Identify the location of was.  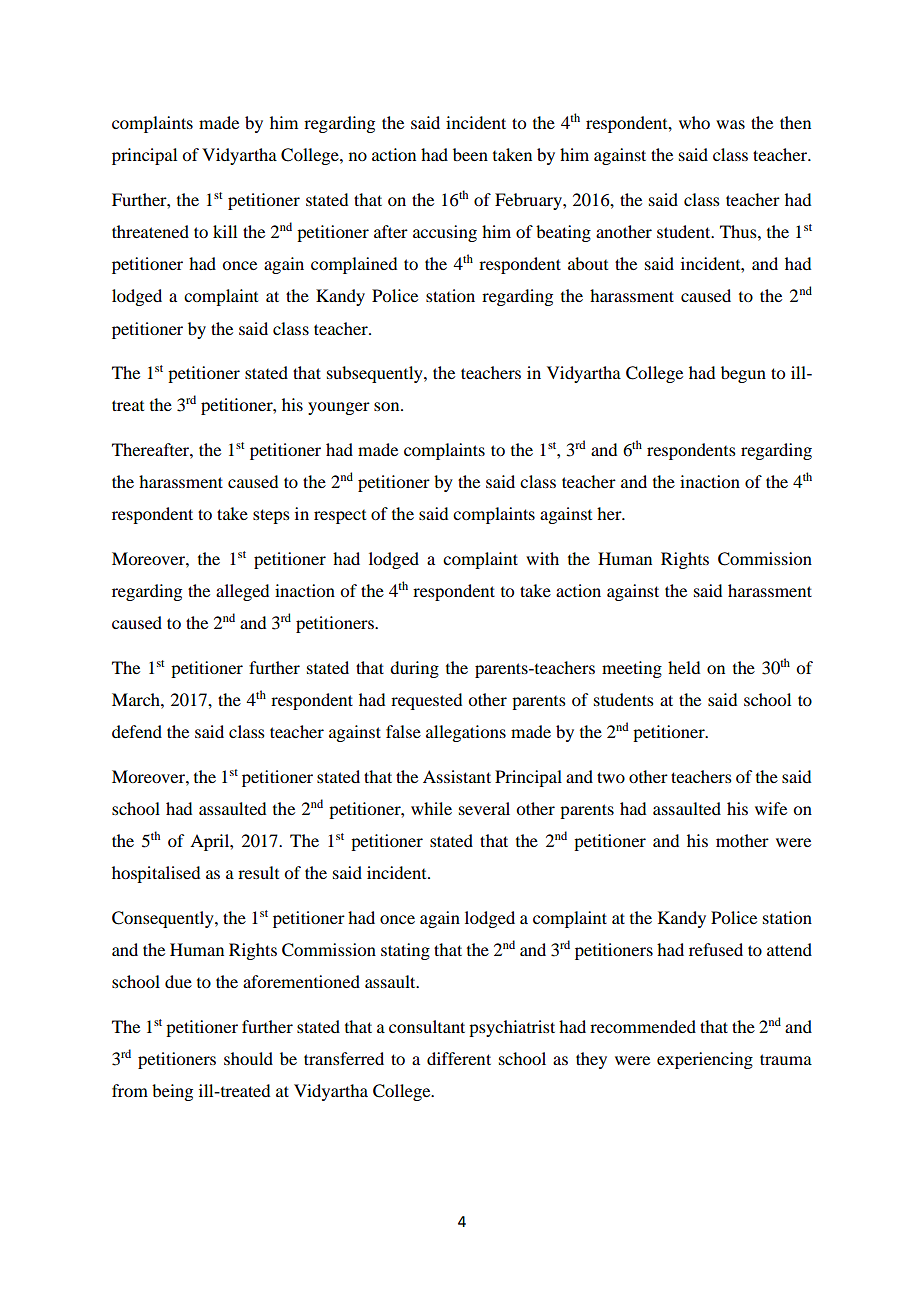
(730, 124).
